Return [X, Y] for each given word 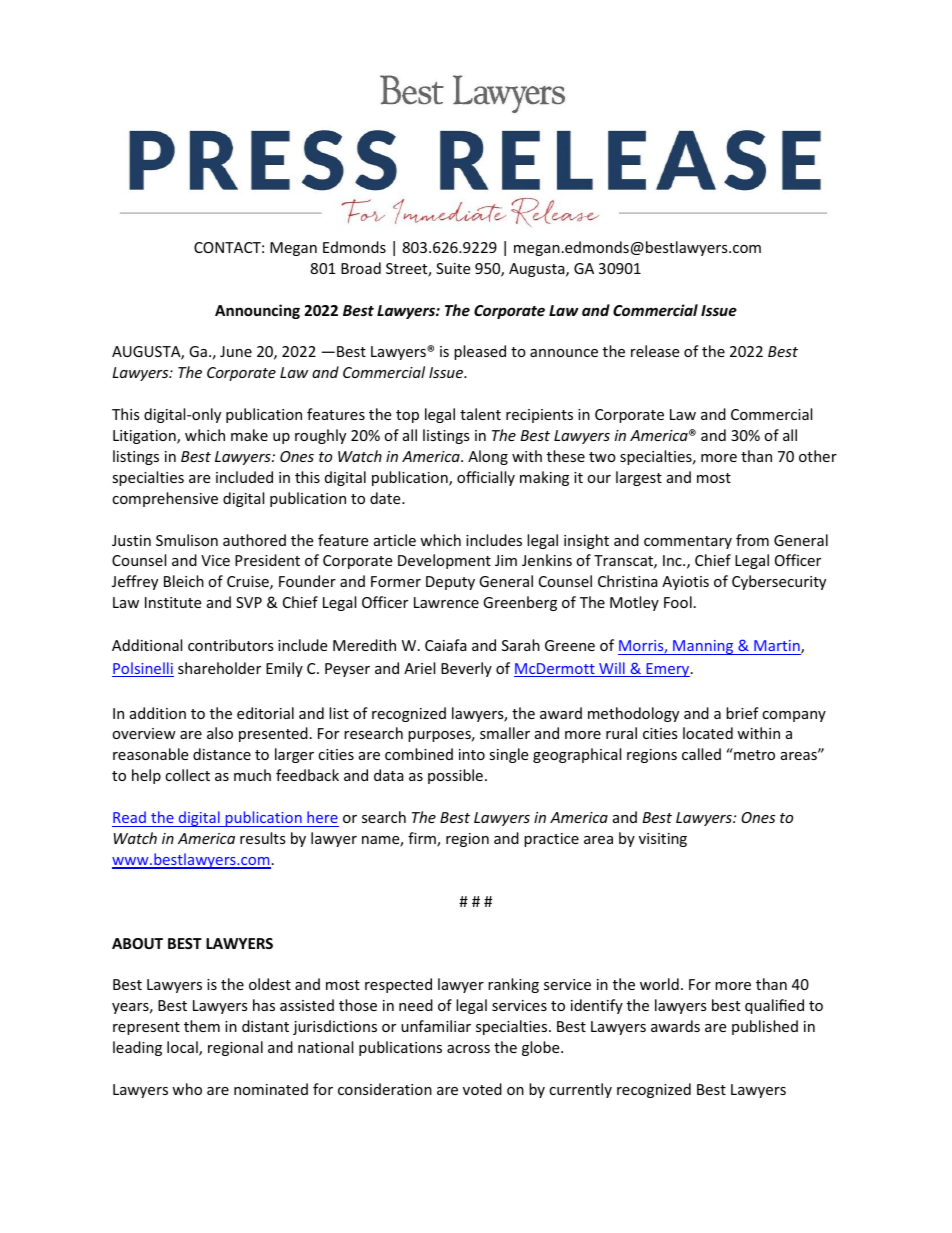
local [183, 1048]
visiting [663, 840]
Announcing [257, 311]
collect [187, 775]
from [752, 540]
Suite [453, 268]
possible [455, 776]
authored [254, 540]
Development [444, 561]
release [655, 351]
